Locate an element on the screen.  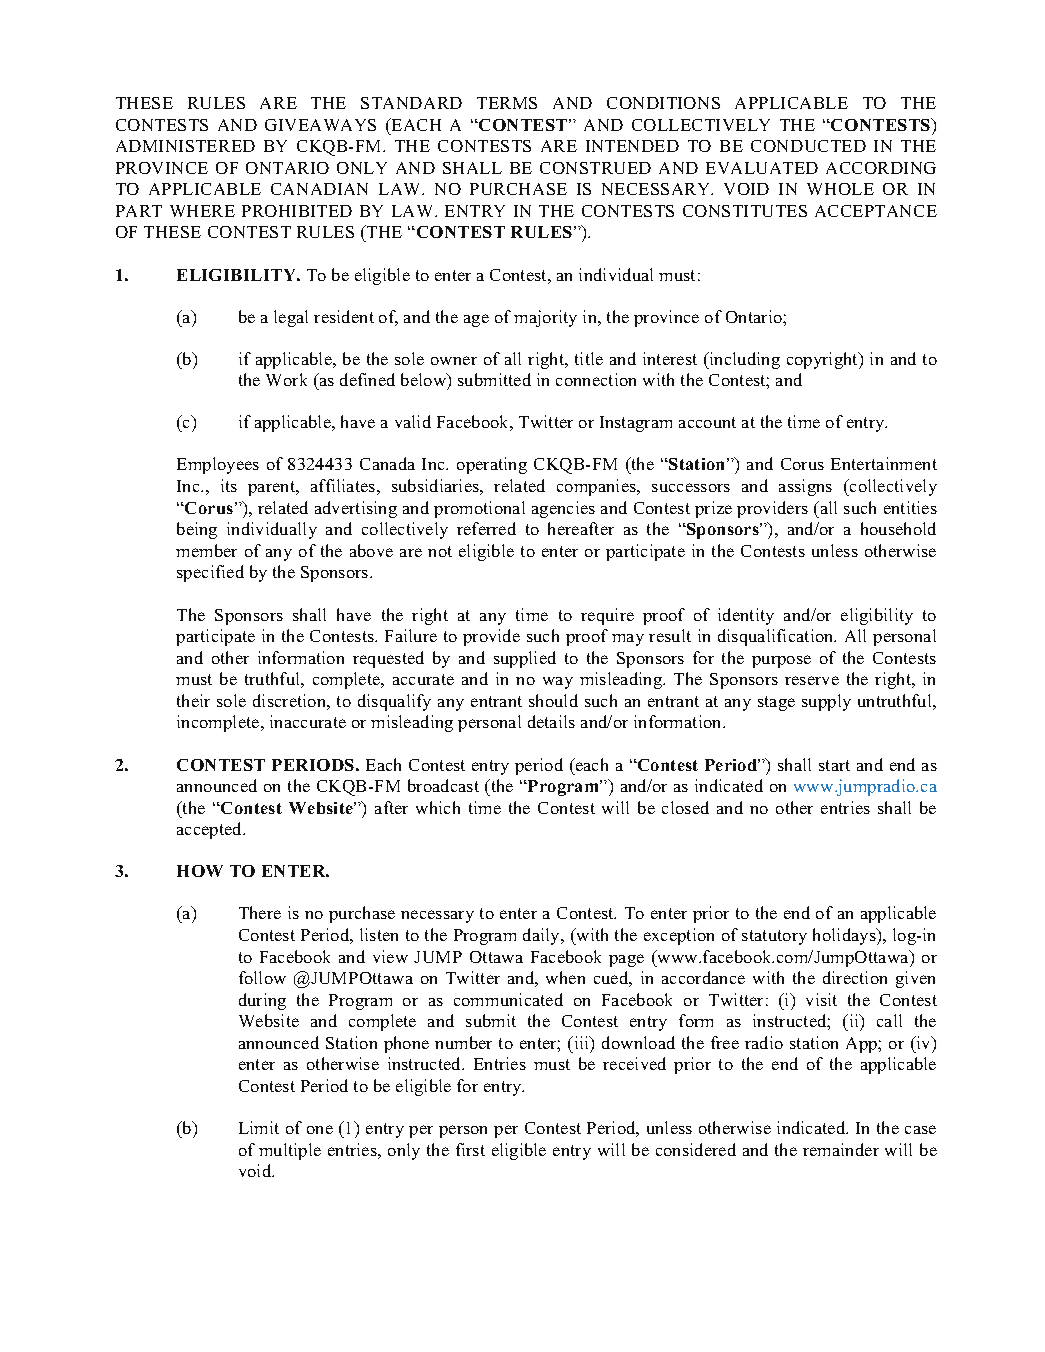
CONSTRUED is located at coordinates (595, 168).
